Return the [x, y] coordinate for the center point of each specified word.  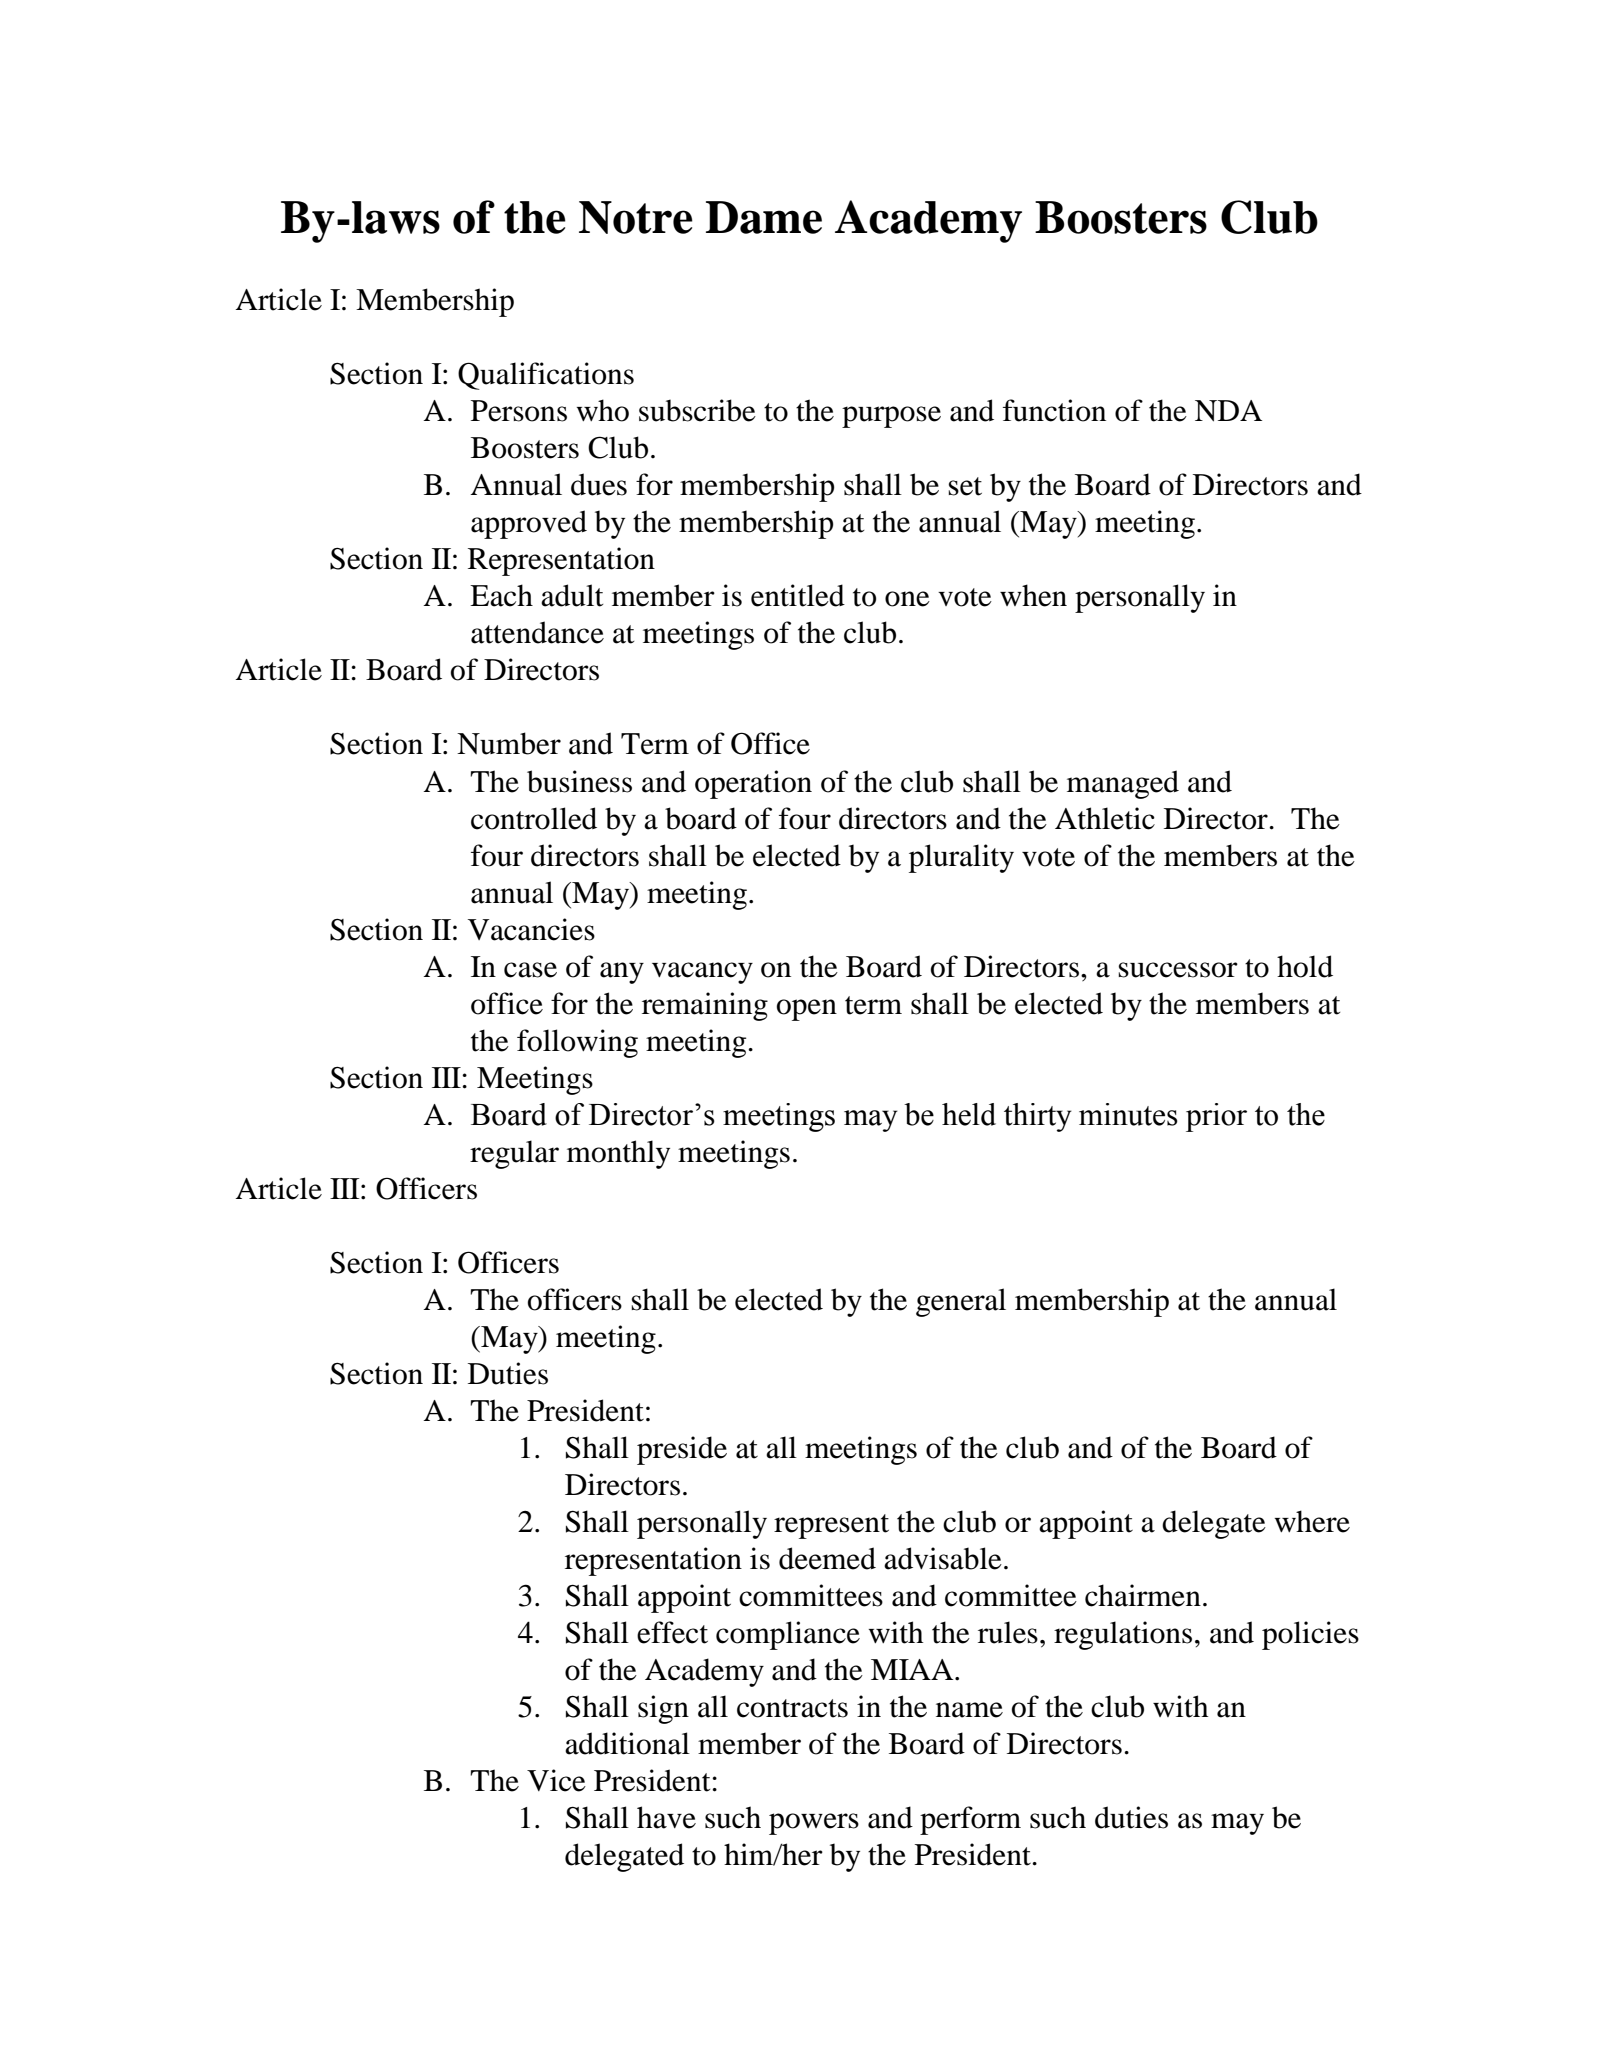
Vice [556, 1780]
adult [572, 595]
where [1312, 1521]
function [1054, 410]
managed [1123, 784]
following [577, 1043]
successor [1178, 970]
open [807, 1010]
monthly [618, 1154]
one [907, 599]
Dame [764, 217]
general [961, 1302]
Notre [636, 217]
